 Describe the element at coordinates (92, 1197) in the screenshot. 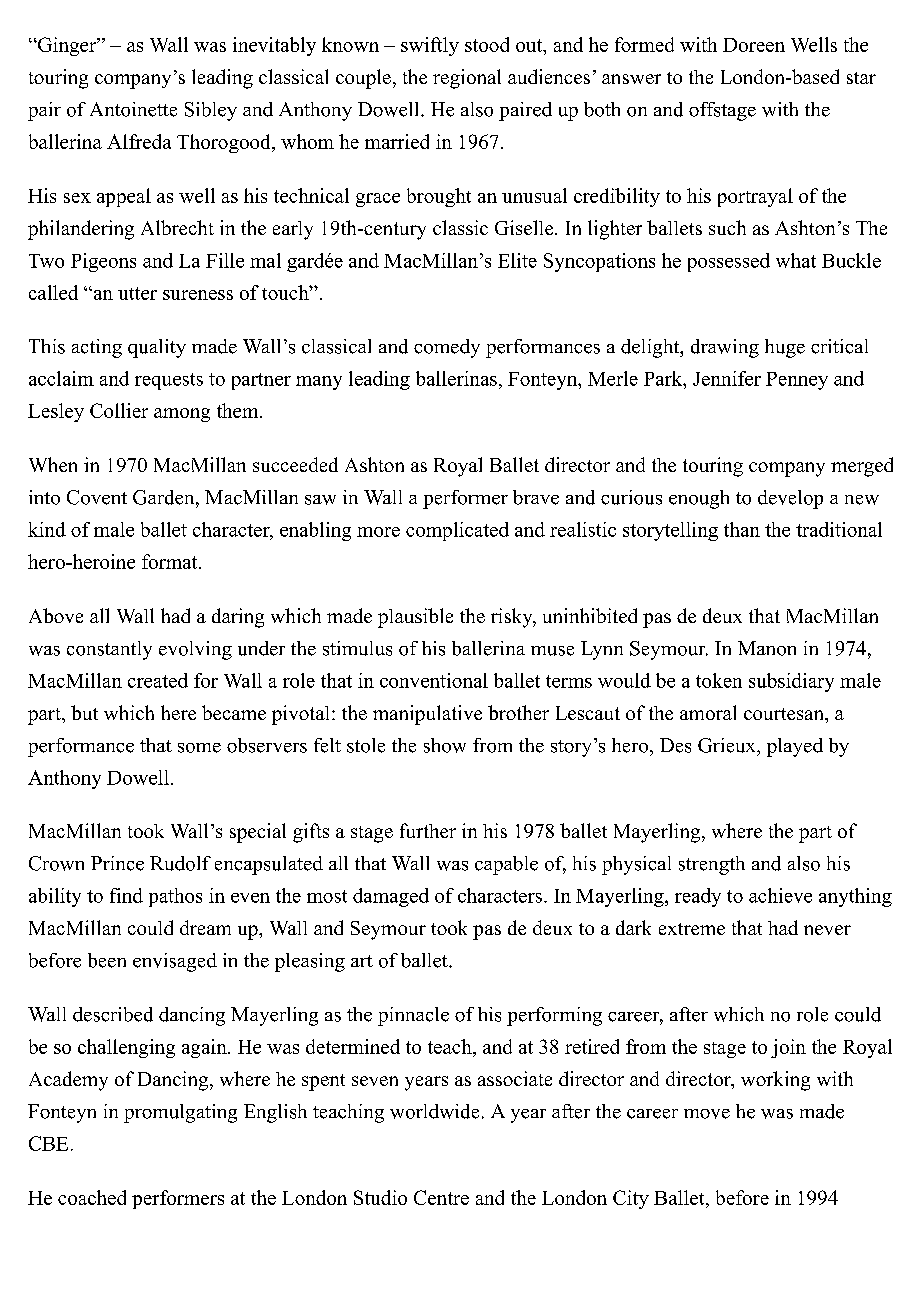

I see `coached` at that location.
